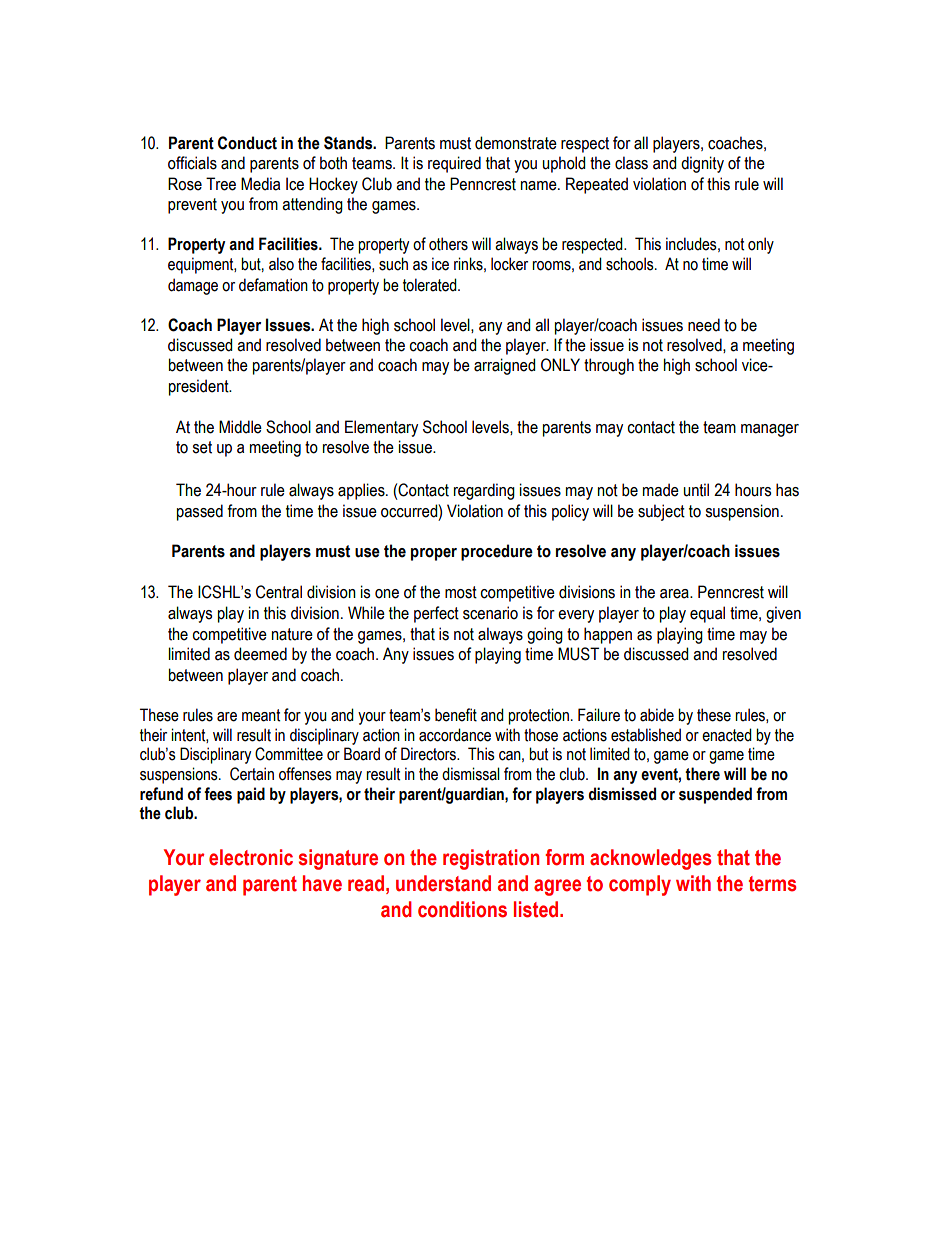 Image resolution: width=952 pixels, height=1233 pixels. What do you see at coordinates (454, 164) in the screenshot?
I see `required` at bounding box center [454, 164].
